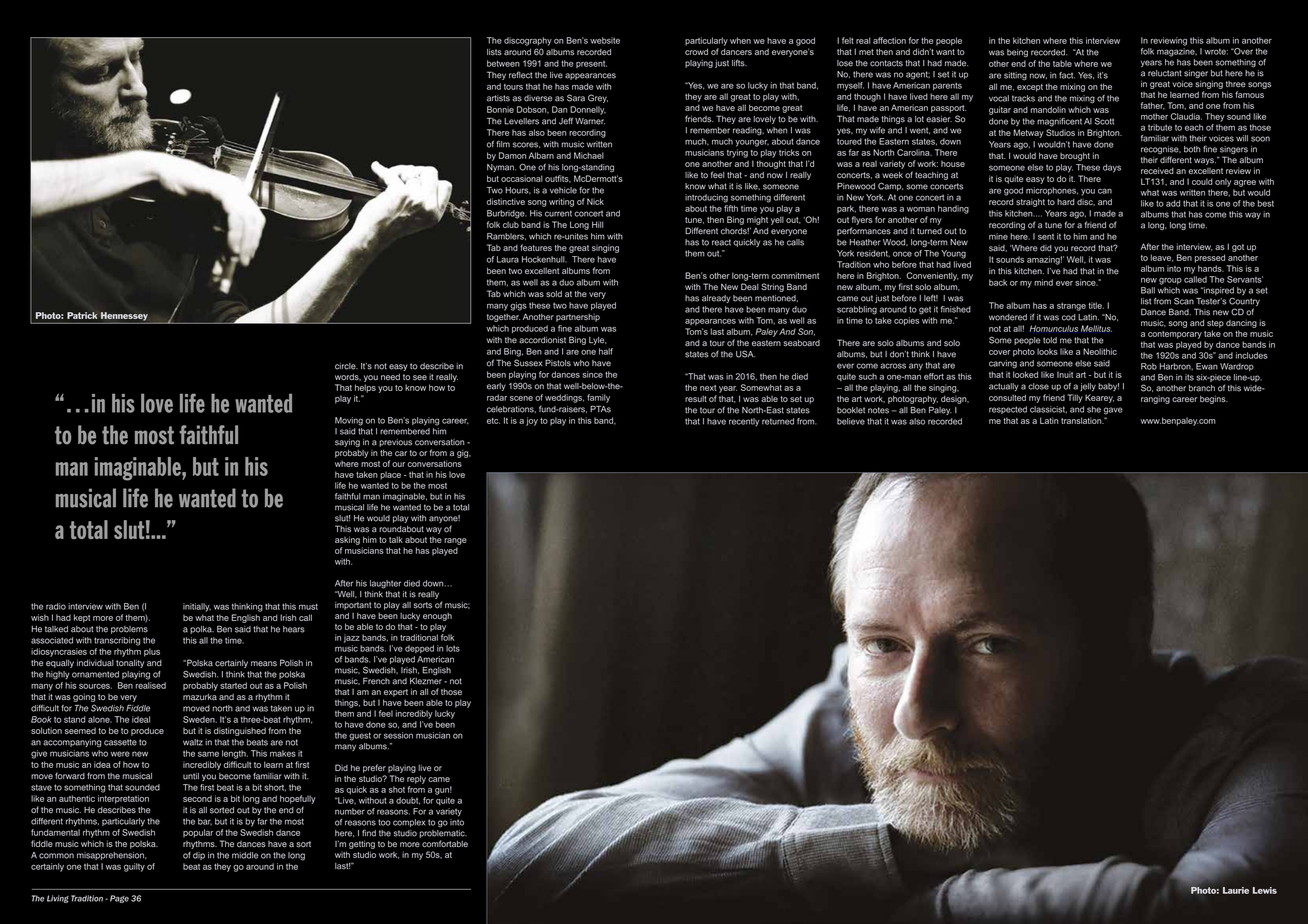 The image size is (1308, 924). I want to click on Lyle, so click(597, 341).
